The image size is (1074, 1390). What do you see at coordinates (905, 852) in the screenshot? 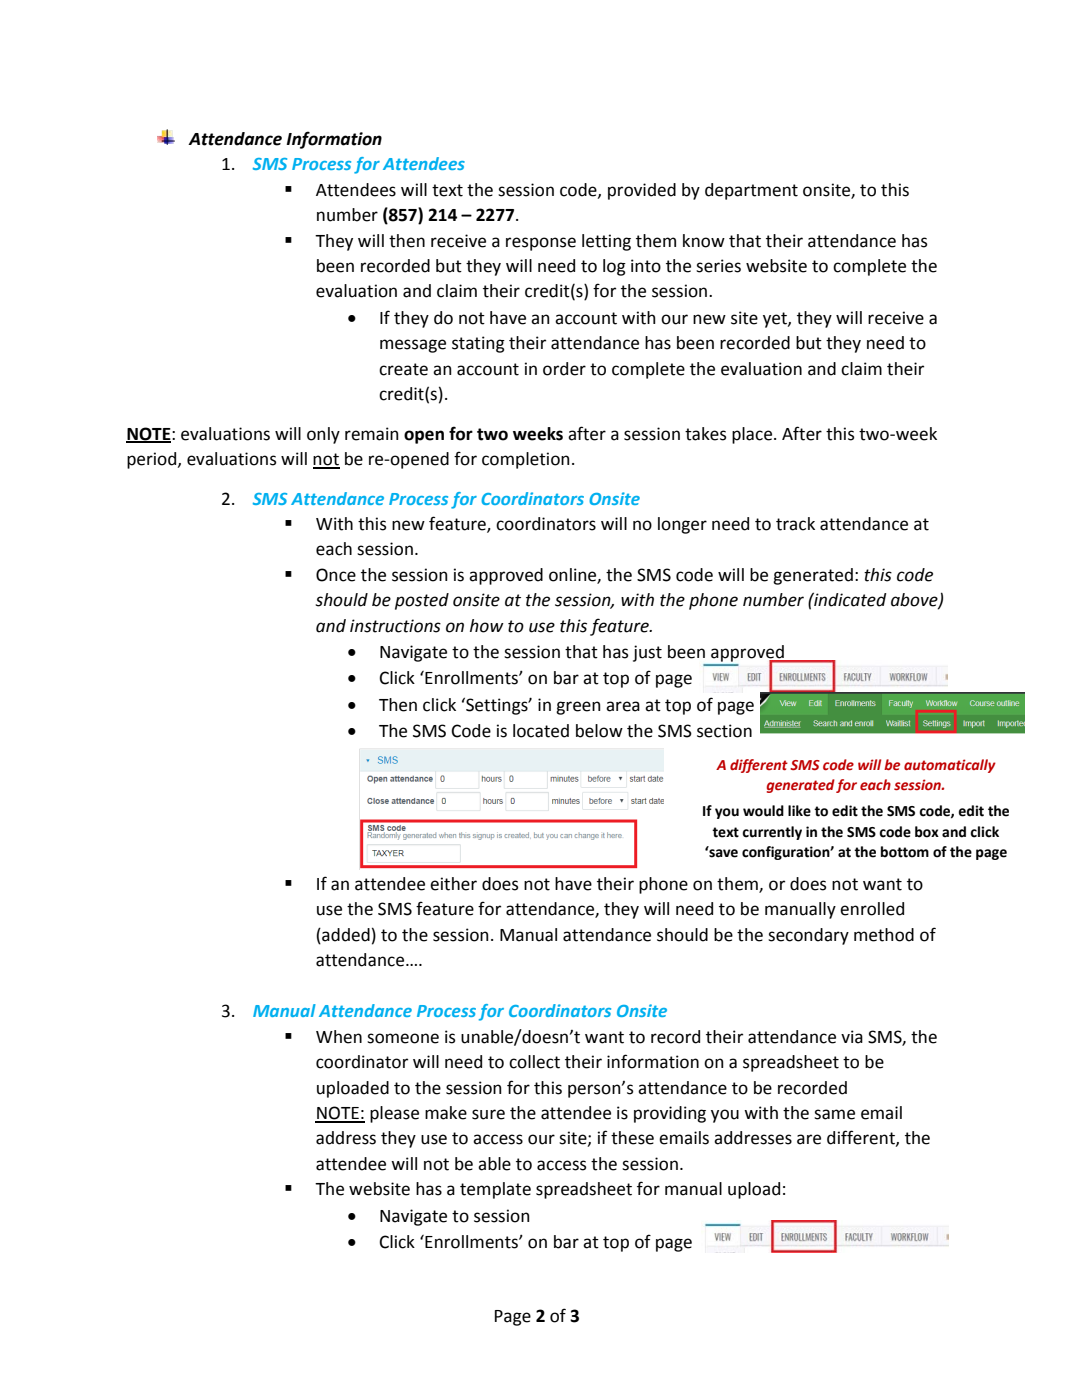
I see `bottom` at bounding box center [905, 852].
